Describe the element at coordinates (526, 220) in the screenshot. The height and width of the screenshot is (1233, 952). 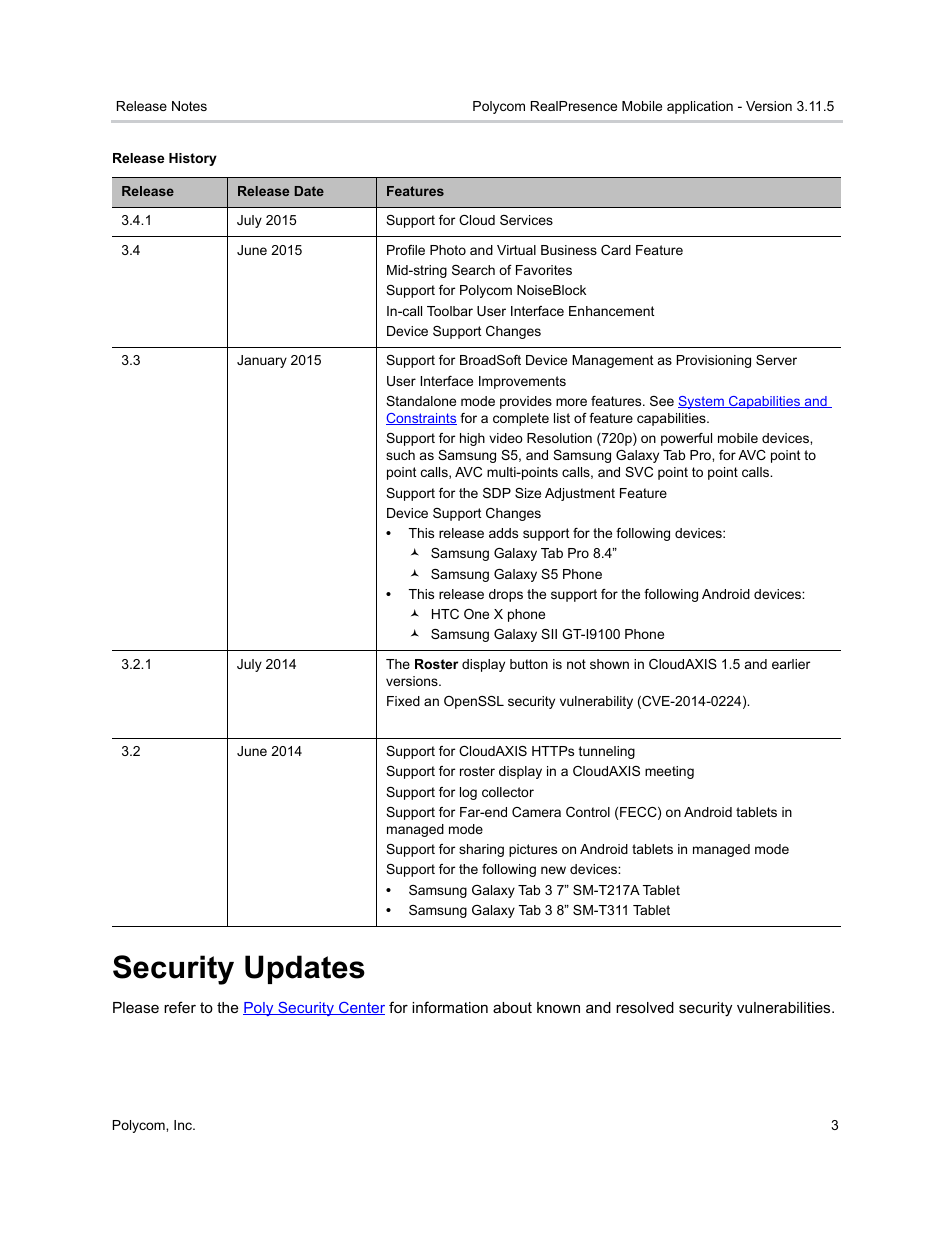
I see `Services` at that location.
